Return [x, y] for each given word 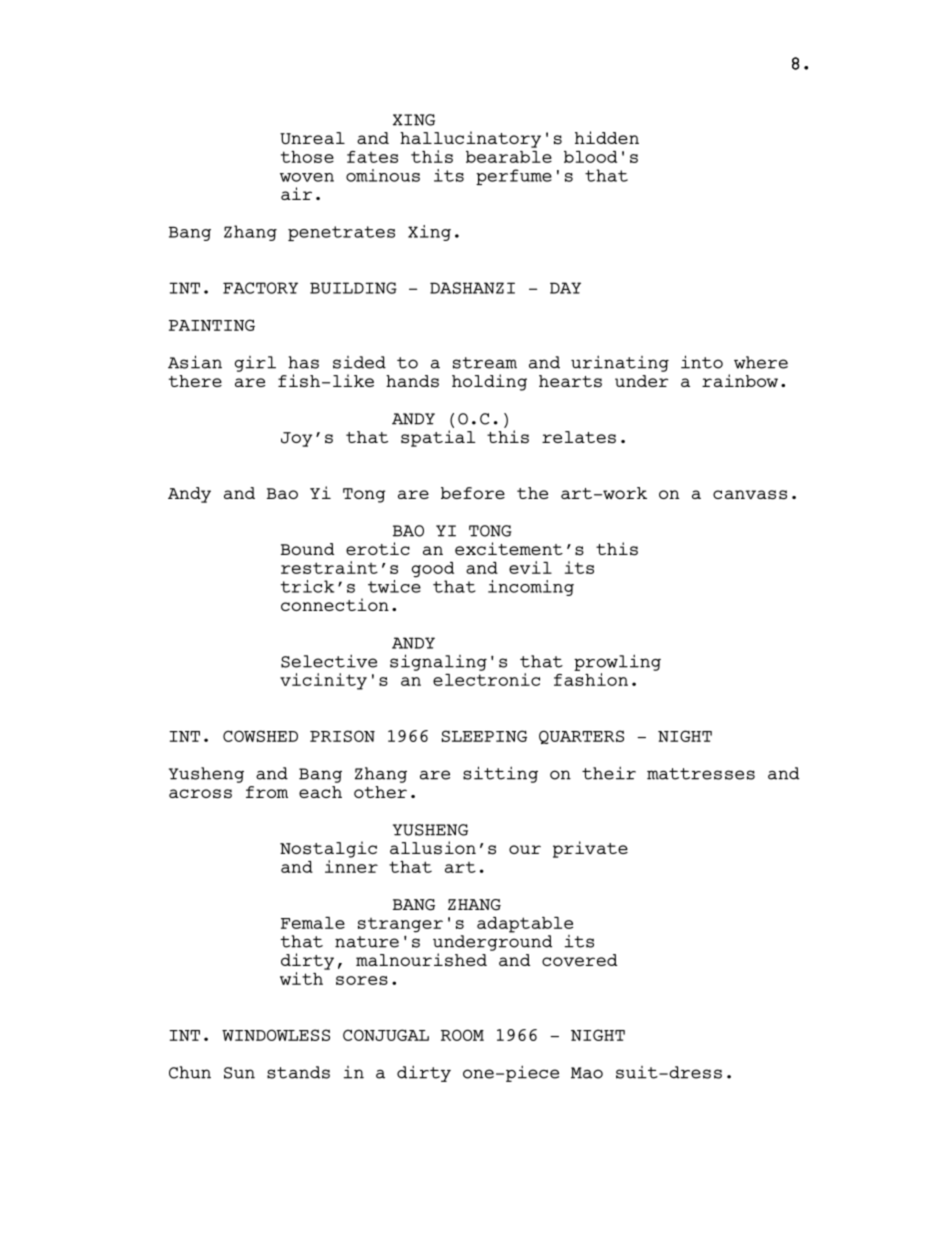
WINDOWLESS [276, 1035]
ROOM [462, 1035]
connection [335, 604]
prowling [617, 662]
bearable [509, 157]
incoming [531, 588]
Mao [587, 1073]
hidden [607, 137]
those [307, 157]
